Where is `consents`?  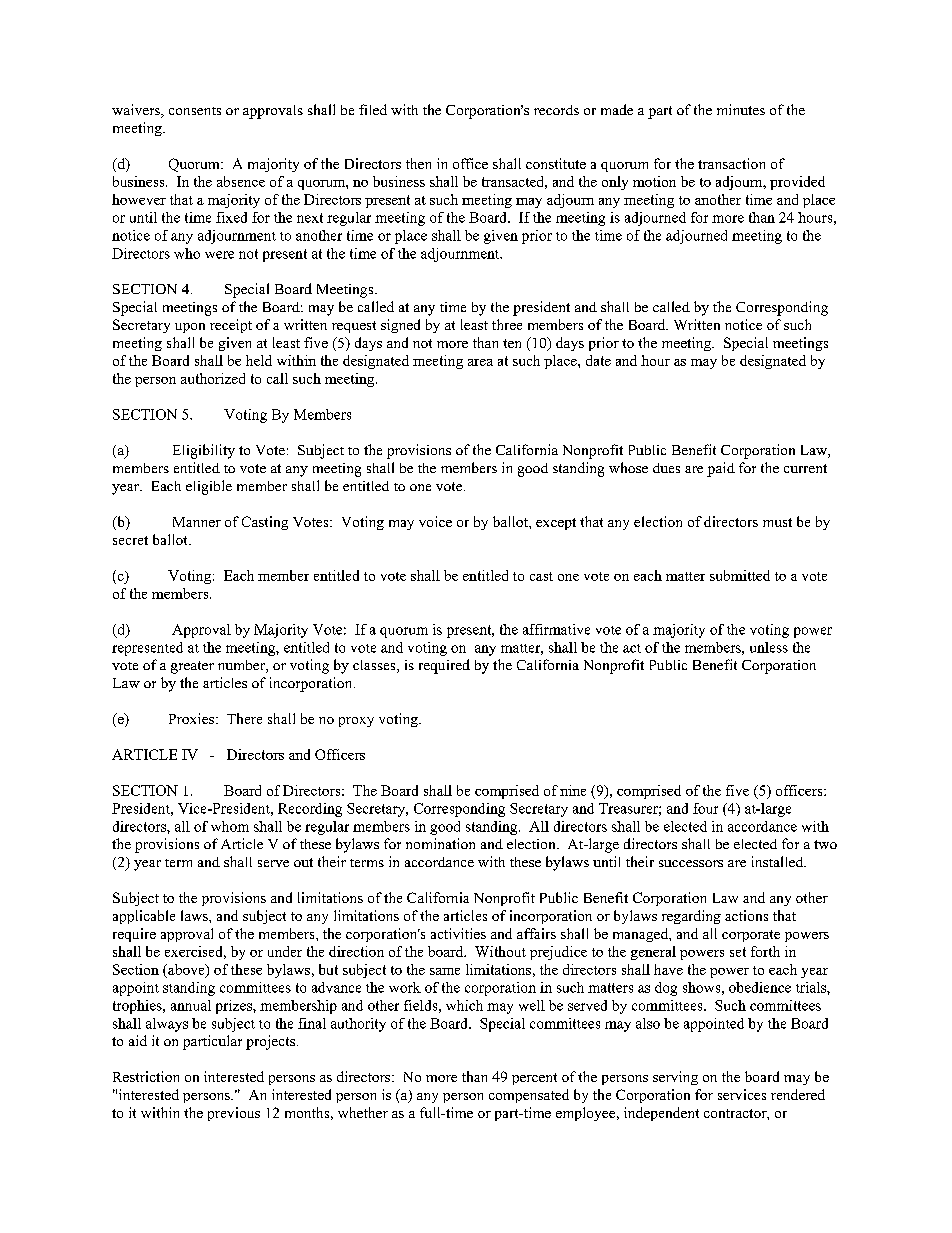 consents is located at coordinates (195, 111).
